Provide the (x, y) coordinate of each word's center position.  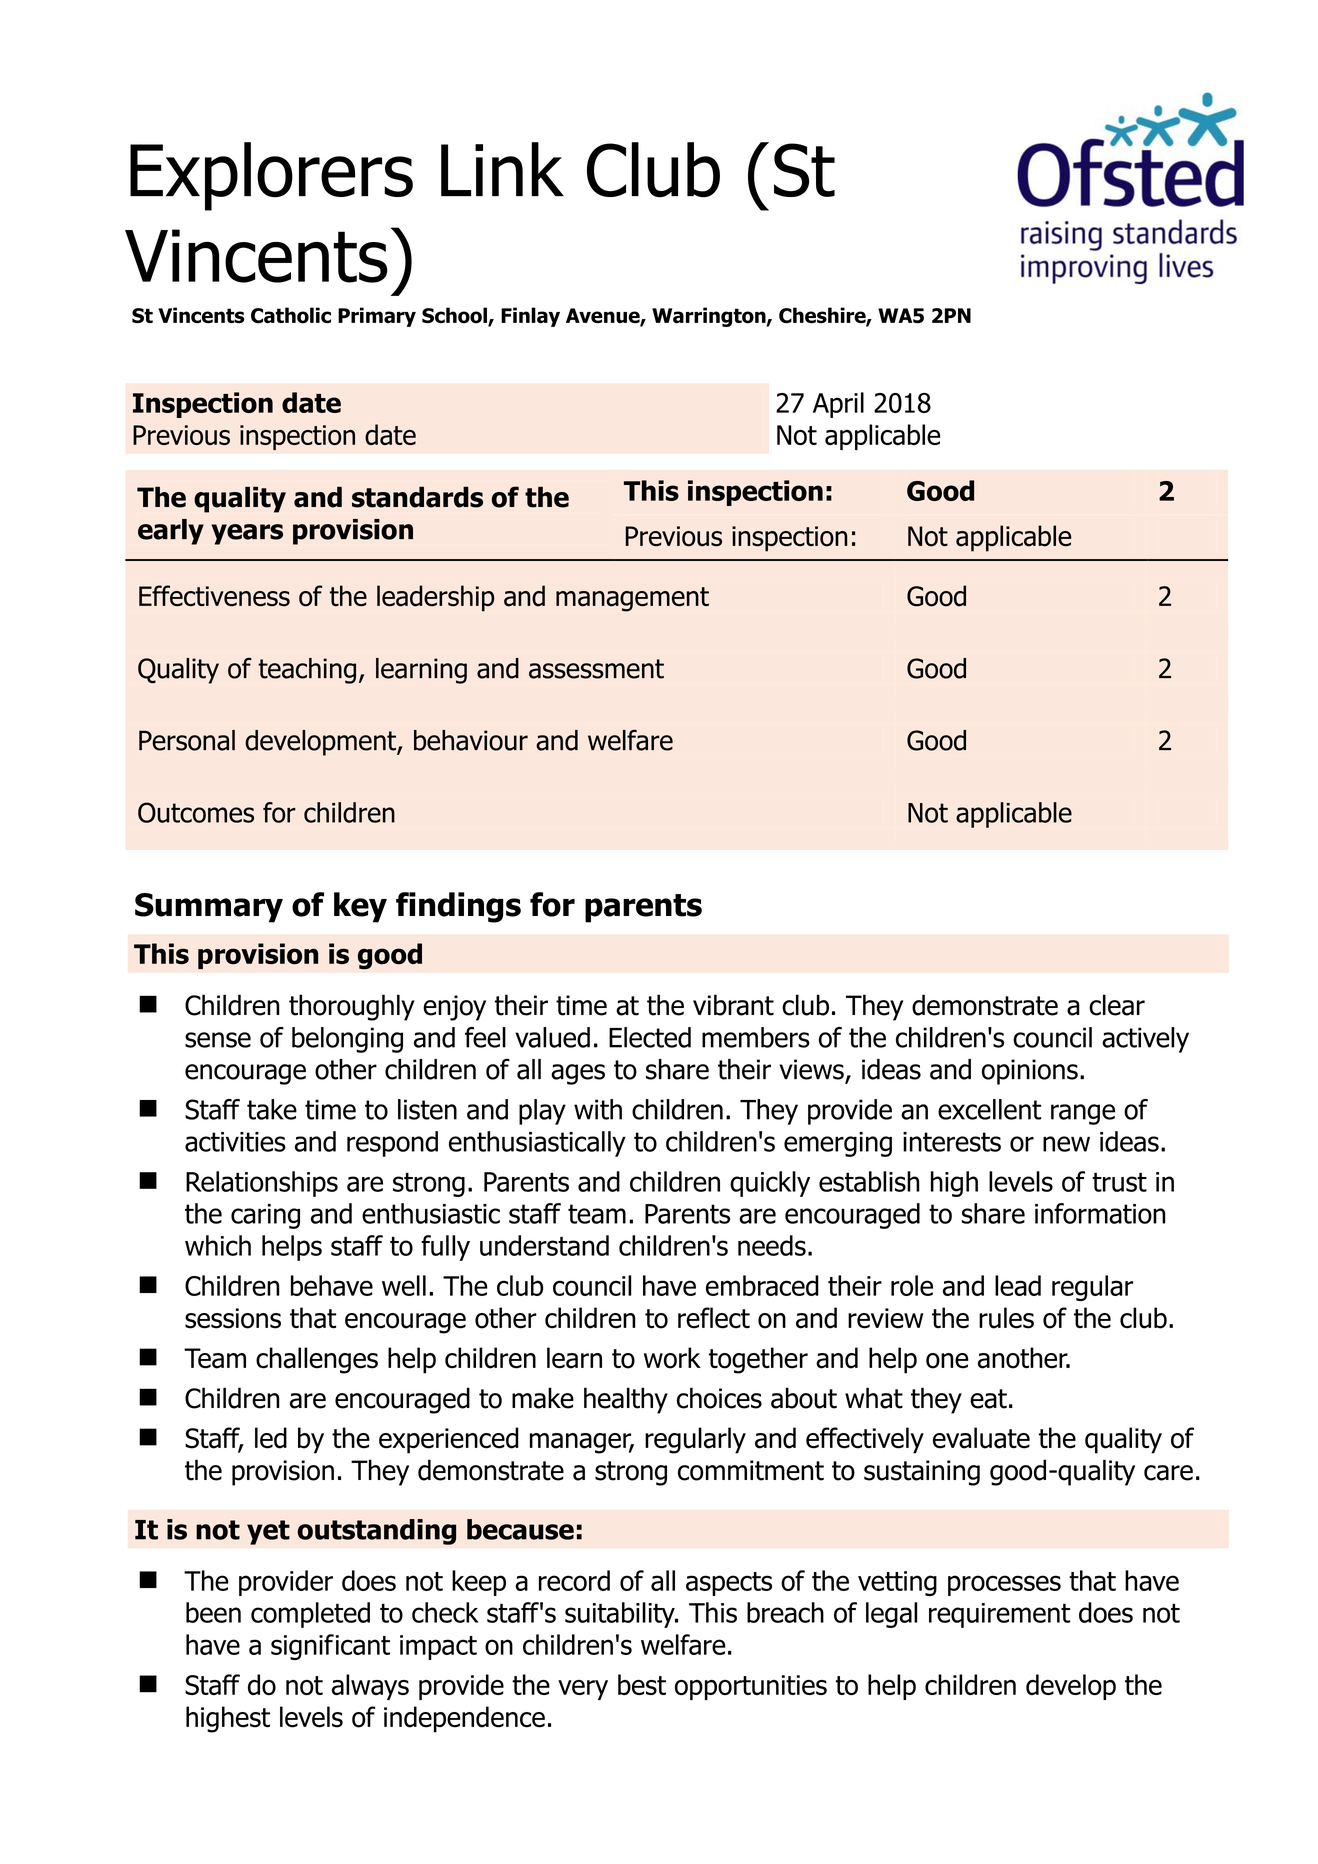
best (642, 1684)
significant (330, 1647)
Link (502, 169)
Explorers (271, 176)
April (838, 405)
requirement (999, 1615)
